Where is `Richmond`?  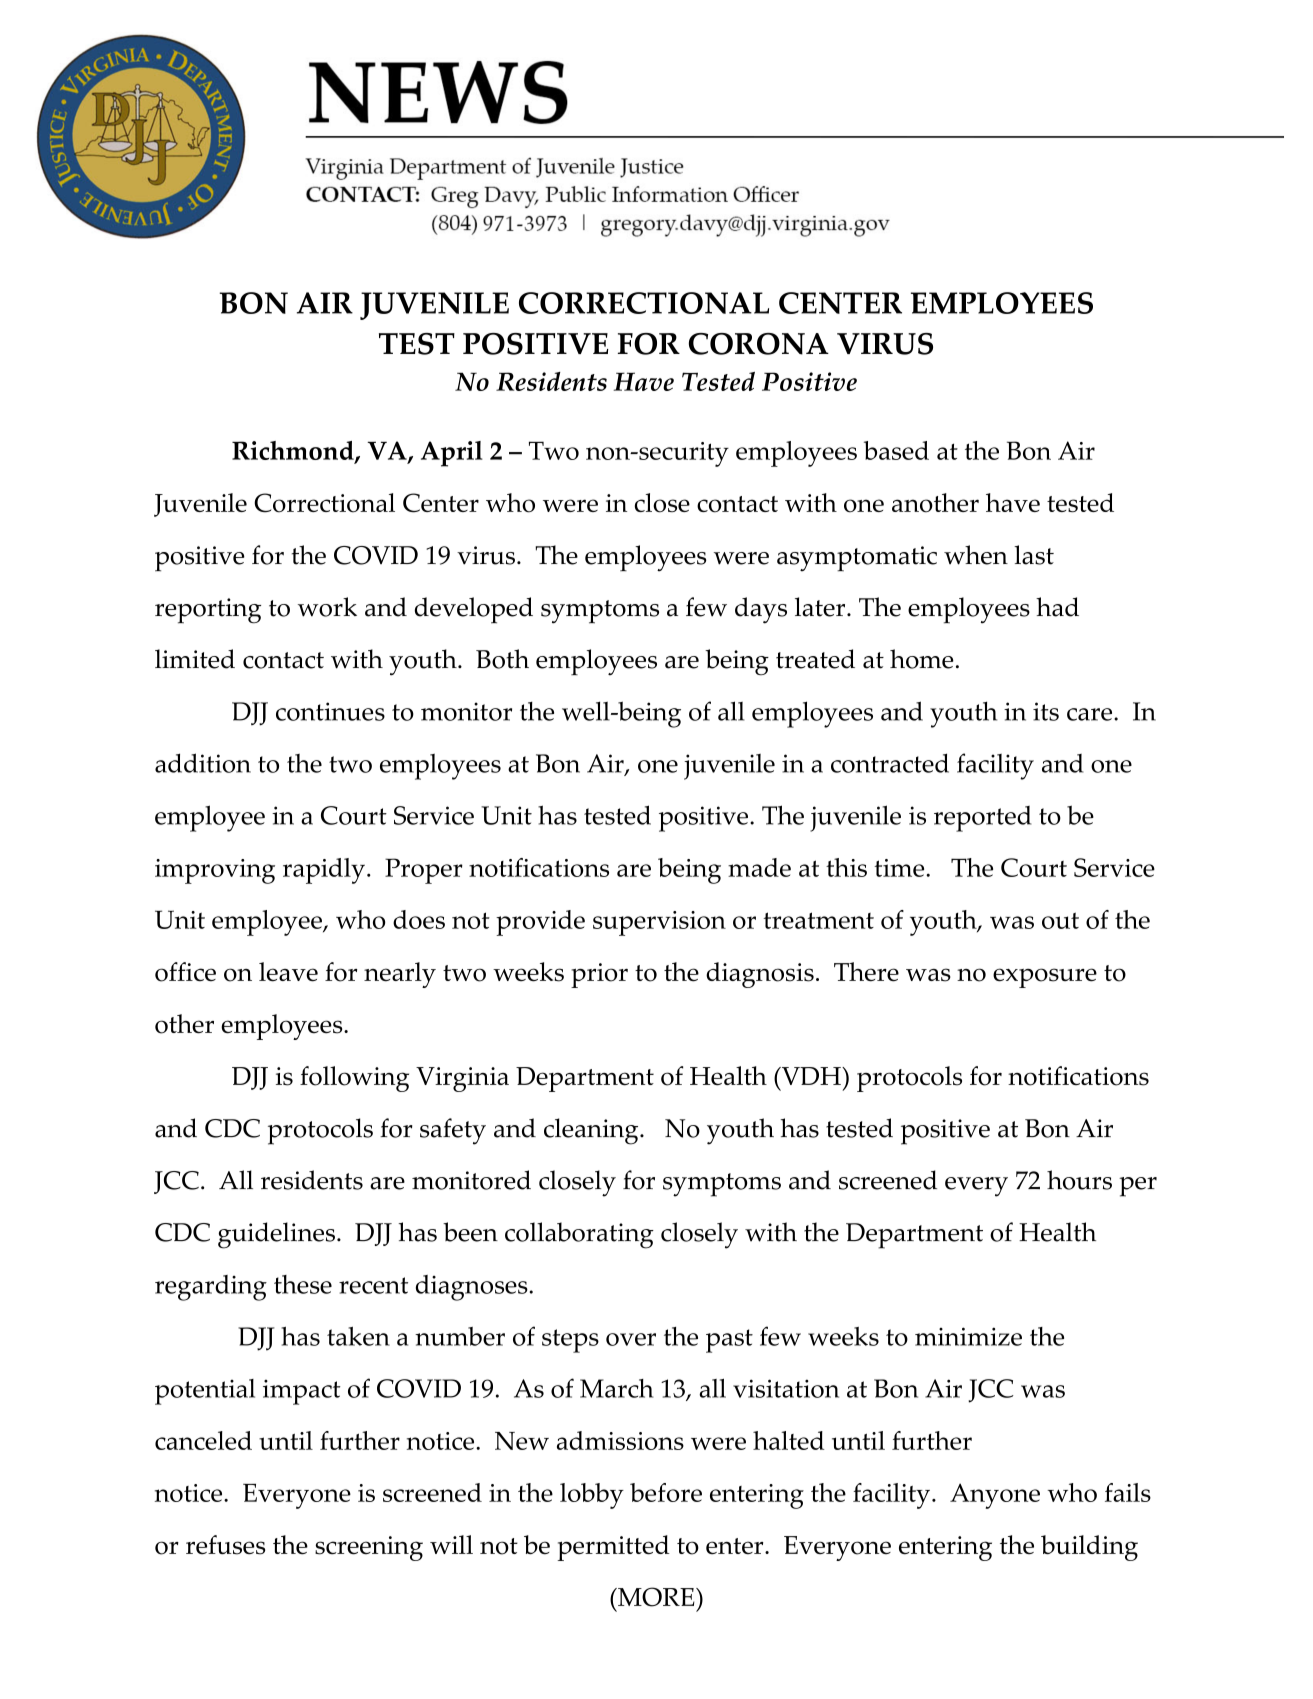
Richmond is located at coordinates (294, 452).
